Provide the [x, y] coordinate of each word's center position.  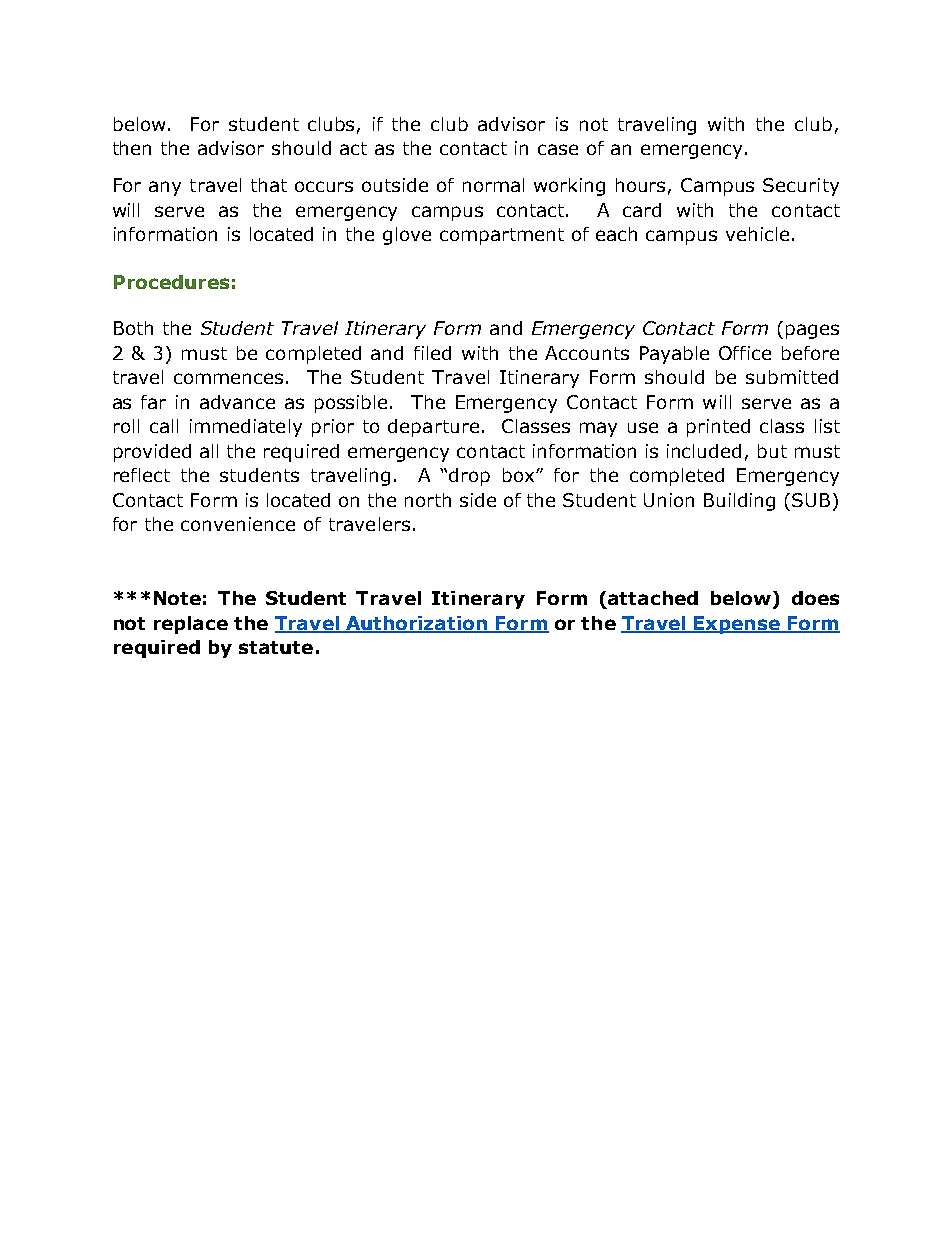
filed [432, 353]
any [165, 188]
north [428, 500]
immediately [246, 428]
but [772, 451]
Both [133, 328]
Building [739, 502]
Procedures [171, 282]
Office [745, 353]
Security [801, 187]
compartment [502, 236]
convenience [238, 524]
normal [493, 185]
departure [433, 428]
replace [191, 625]
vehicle [757, 234]
